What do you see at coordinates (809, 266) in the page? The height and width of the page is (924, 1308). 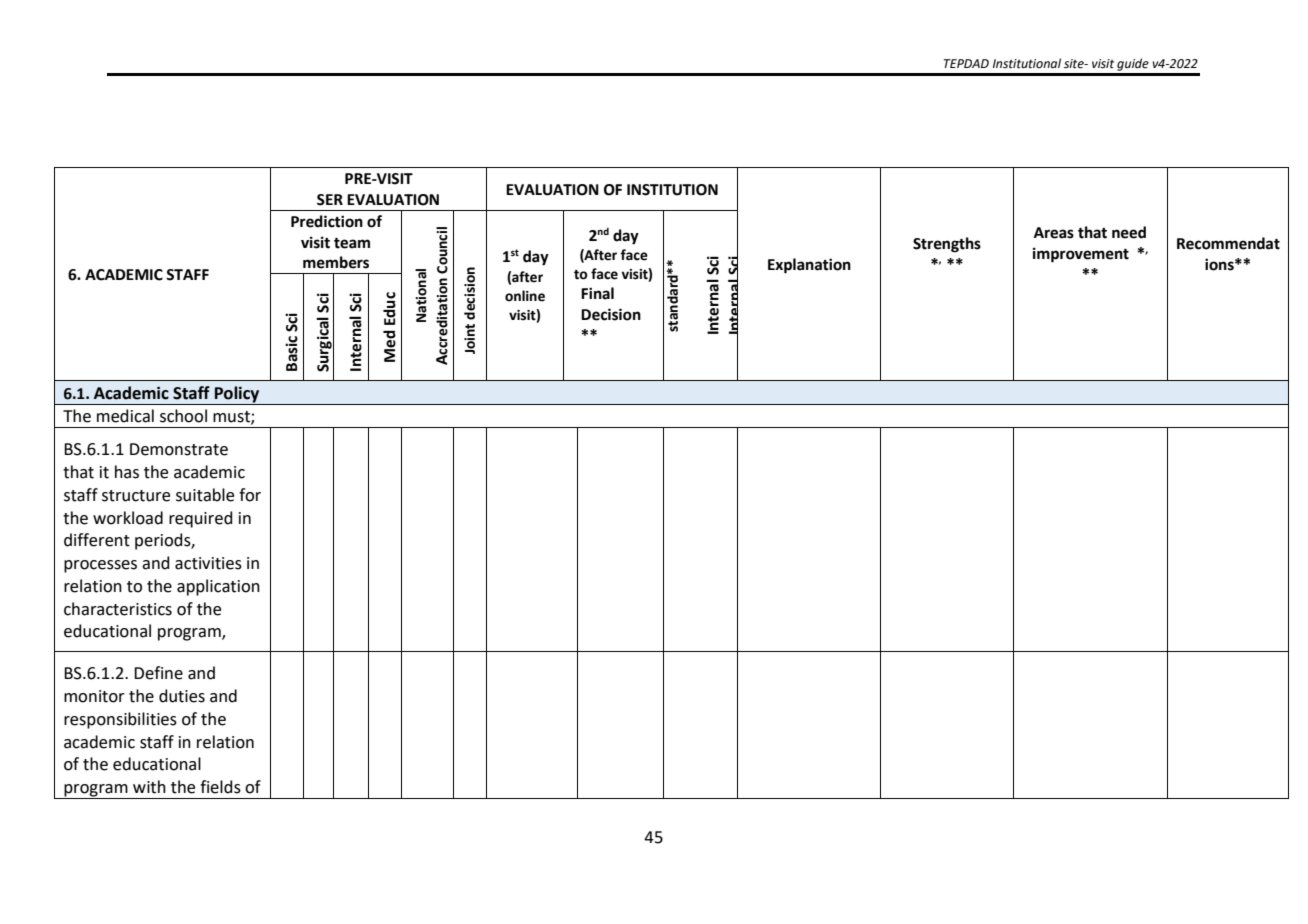 I see `Explanation` at bounding box center [809, 266].
